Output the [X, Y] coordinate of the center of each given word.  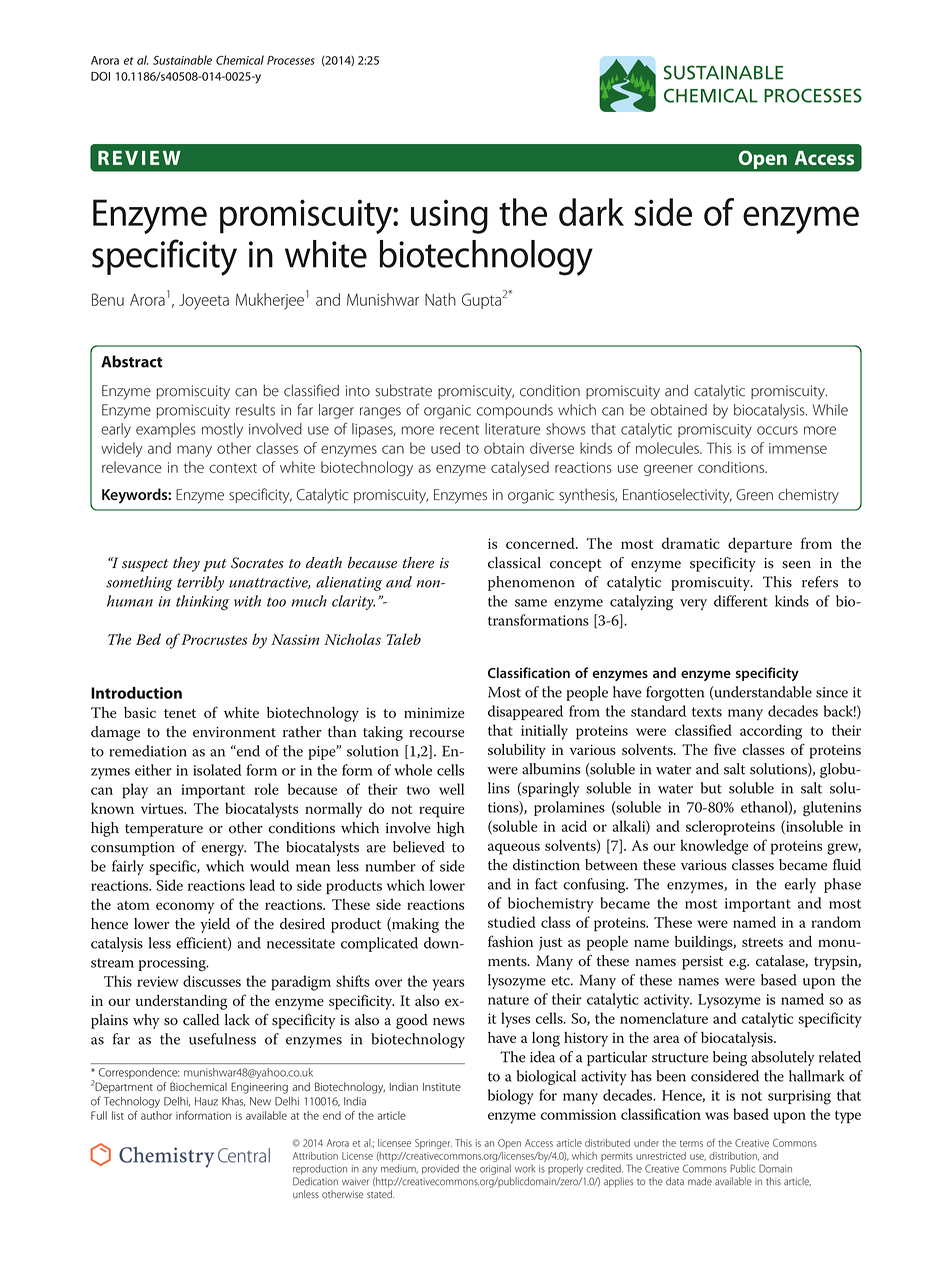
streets [762, 942]
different [741, 601]
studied [512, 922]
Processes [291, 60]
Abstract [132, 361]
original [495, 1169]
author [156, 1115]
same [531, 603]
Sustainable [182, 60]
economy [185, 908]
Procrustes [213, 639]
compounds [515, 411]
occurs [777, 430]
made [700, 1181]
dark [591, 212]
